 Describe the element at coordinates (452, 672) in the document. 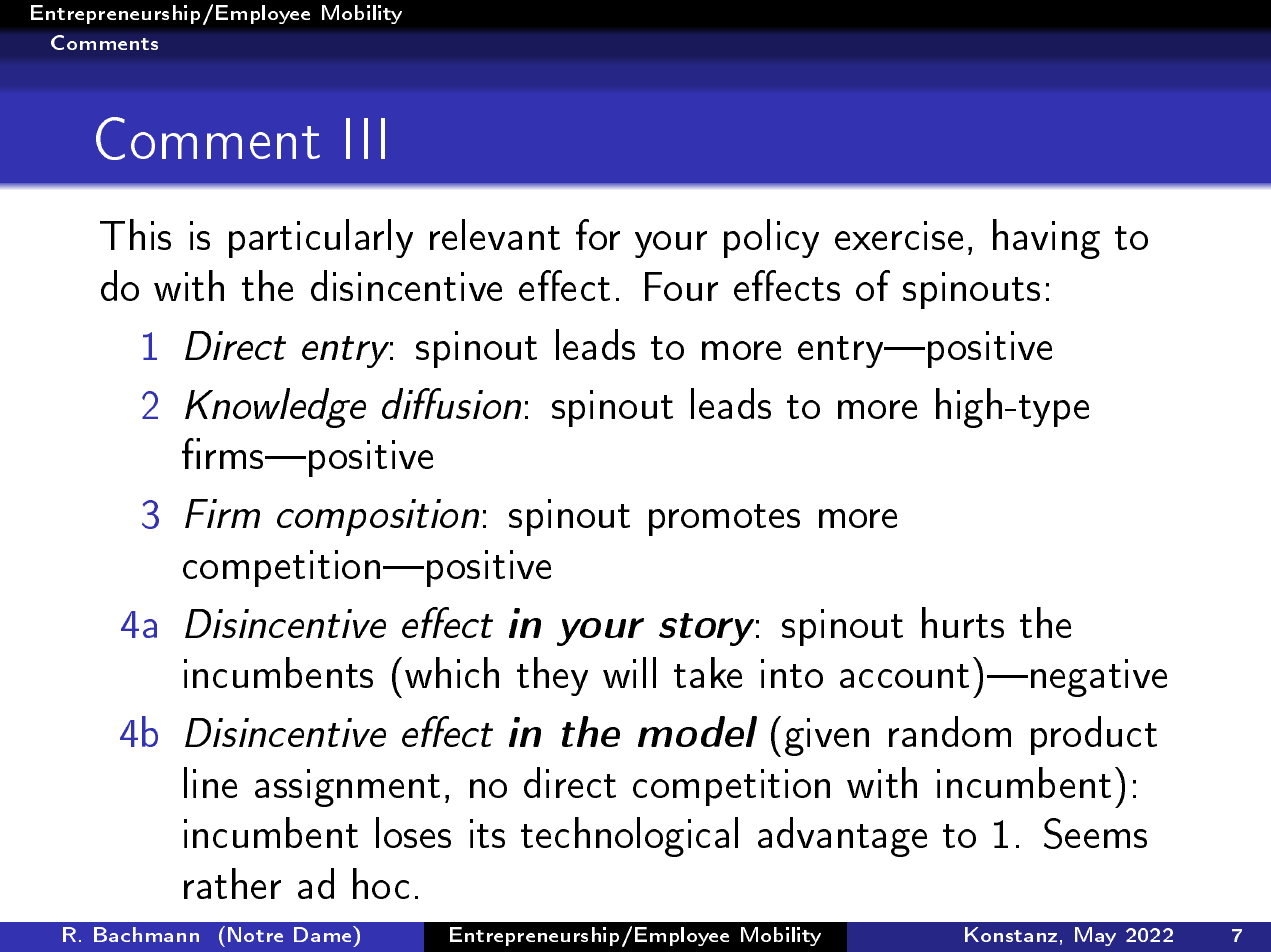

I see `which` at that location.
